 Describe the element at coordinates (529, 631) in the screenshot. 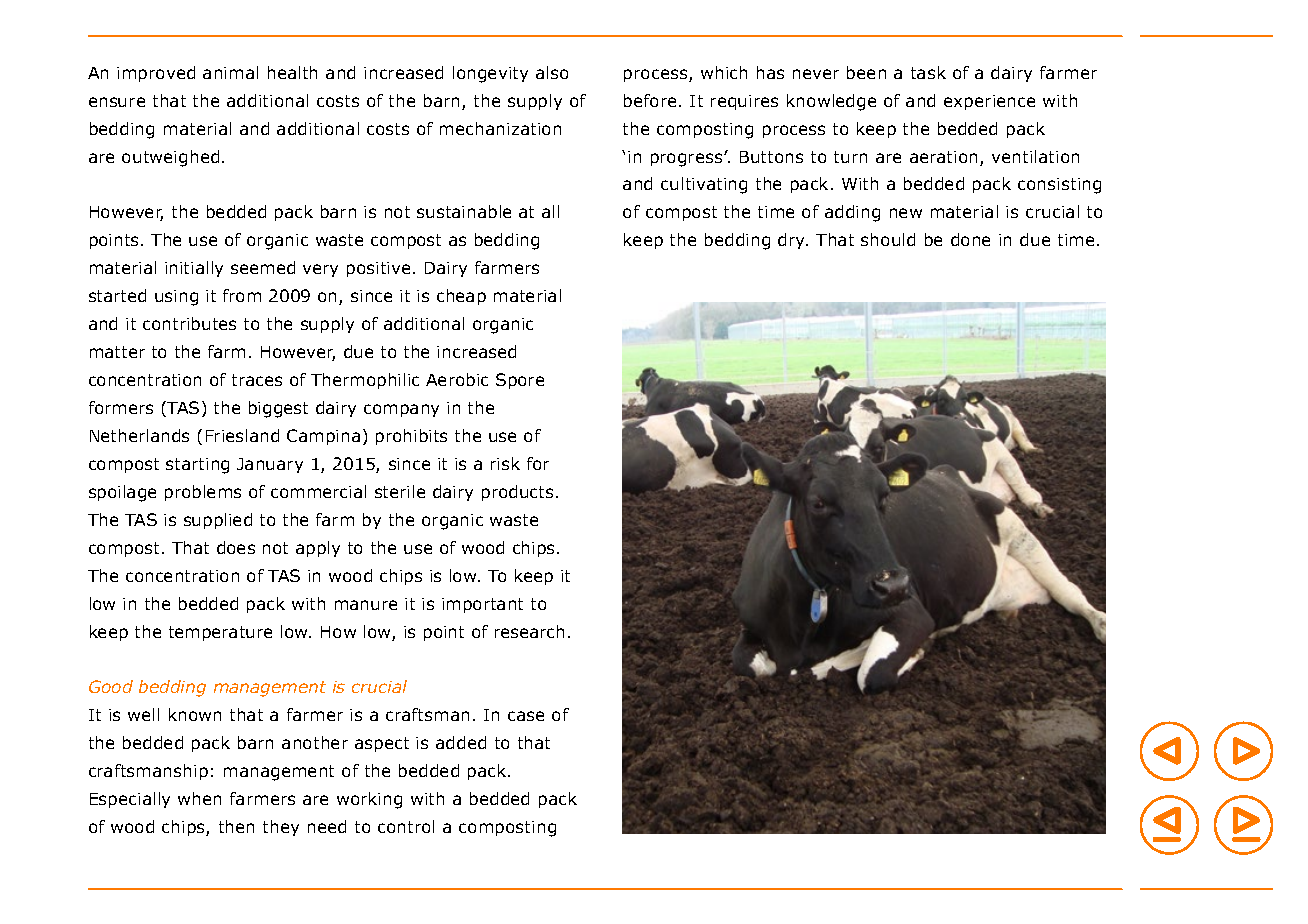

I see `research` at that location.
